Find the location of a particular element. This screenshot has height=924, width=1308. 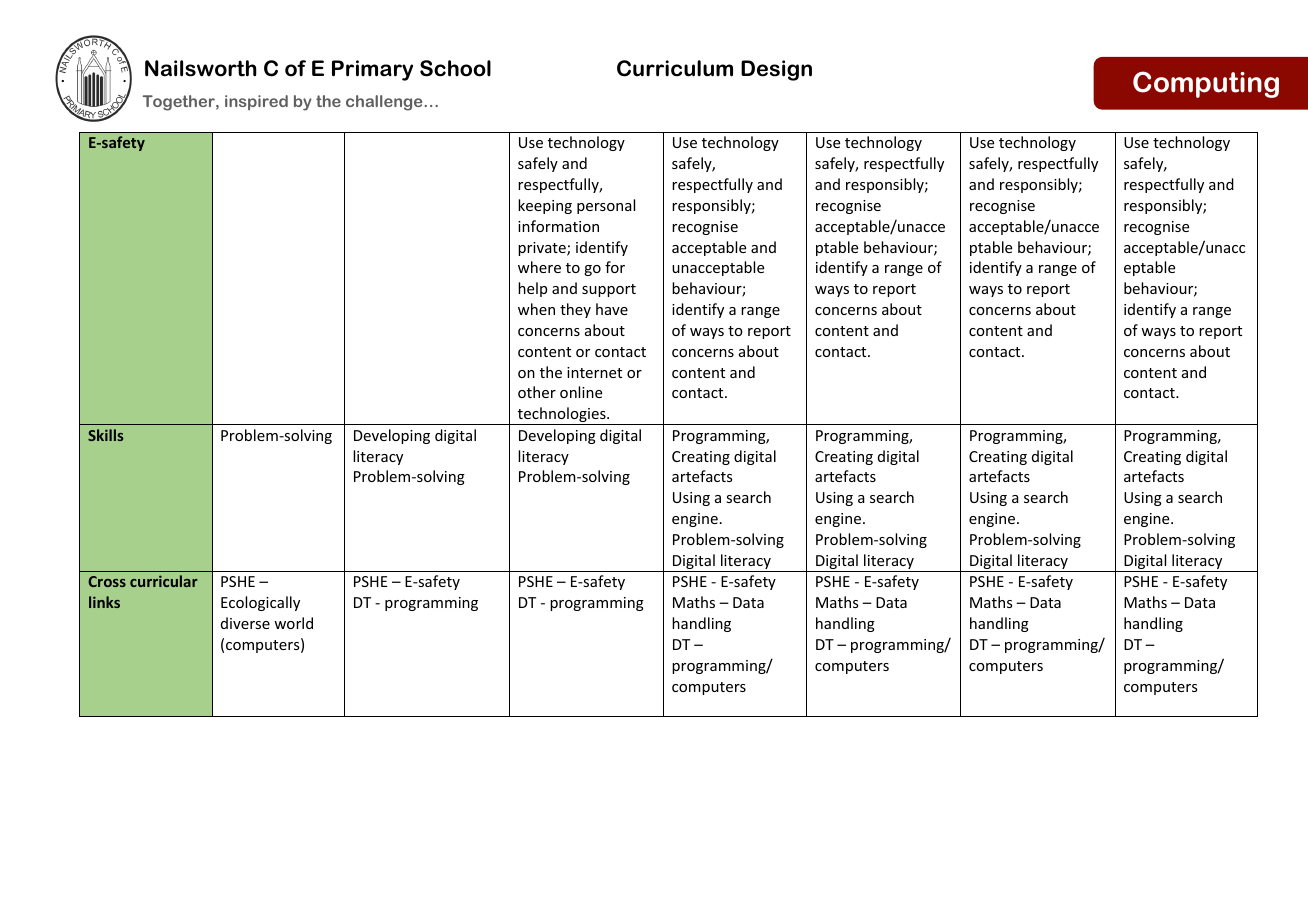

inspired is located at coordinates (256, 102).
